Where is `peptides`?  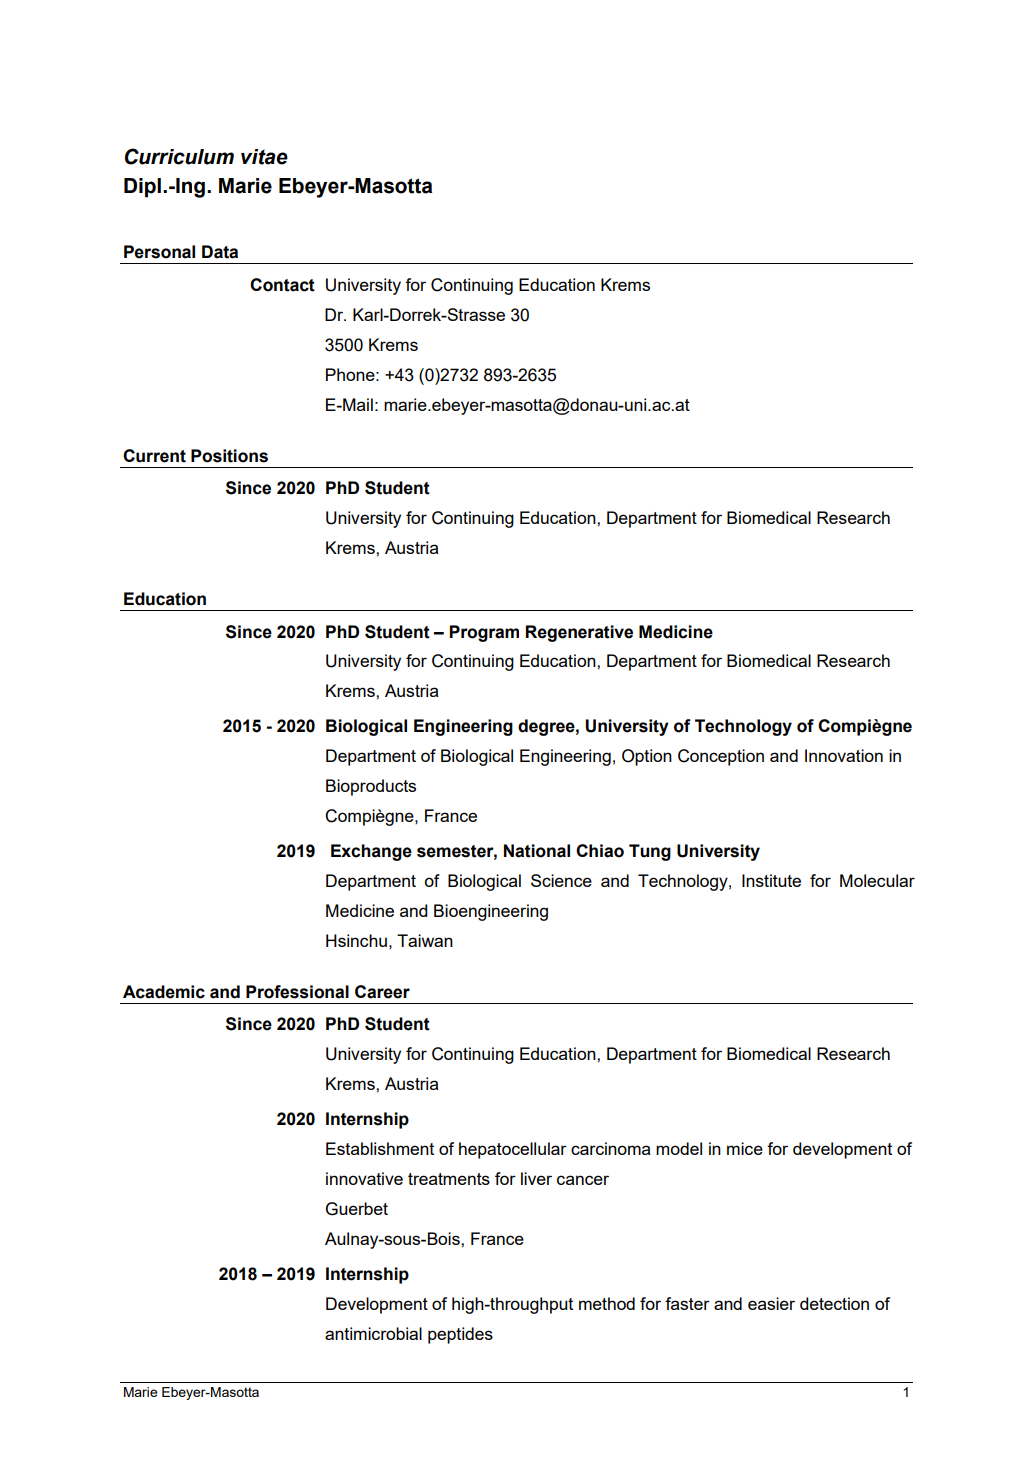 peptides is located at coordinates (460, 1335).
